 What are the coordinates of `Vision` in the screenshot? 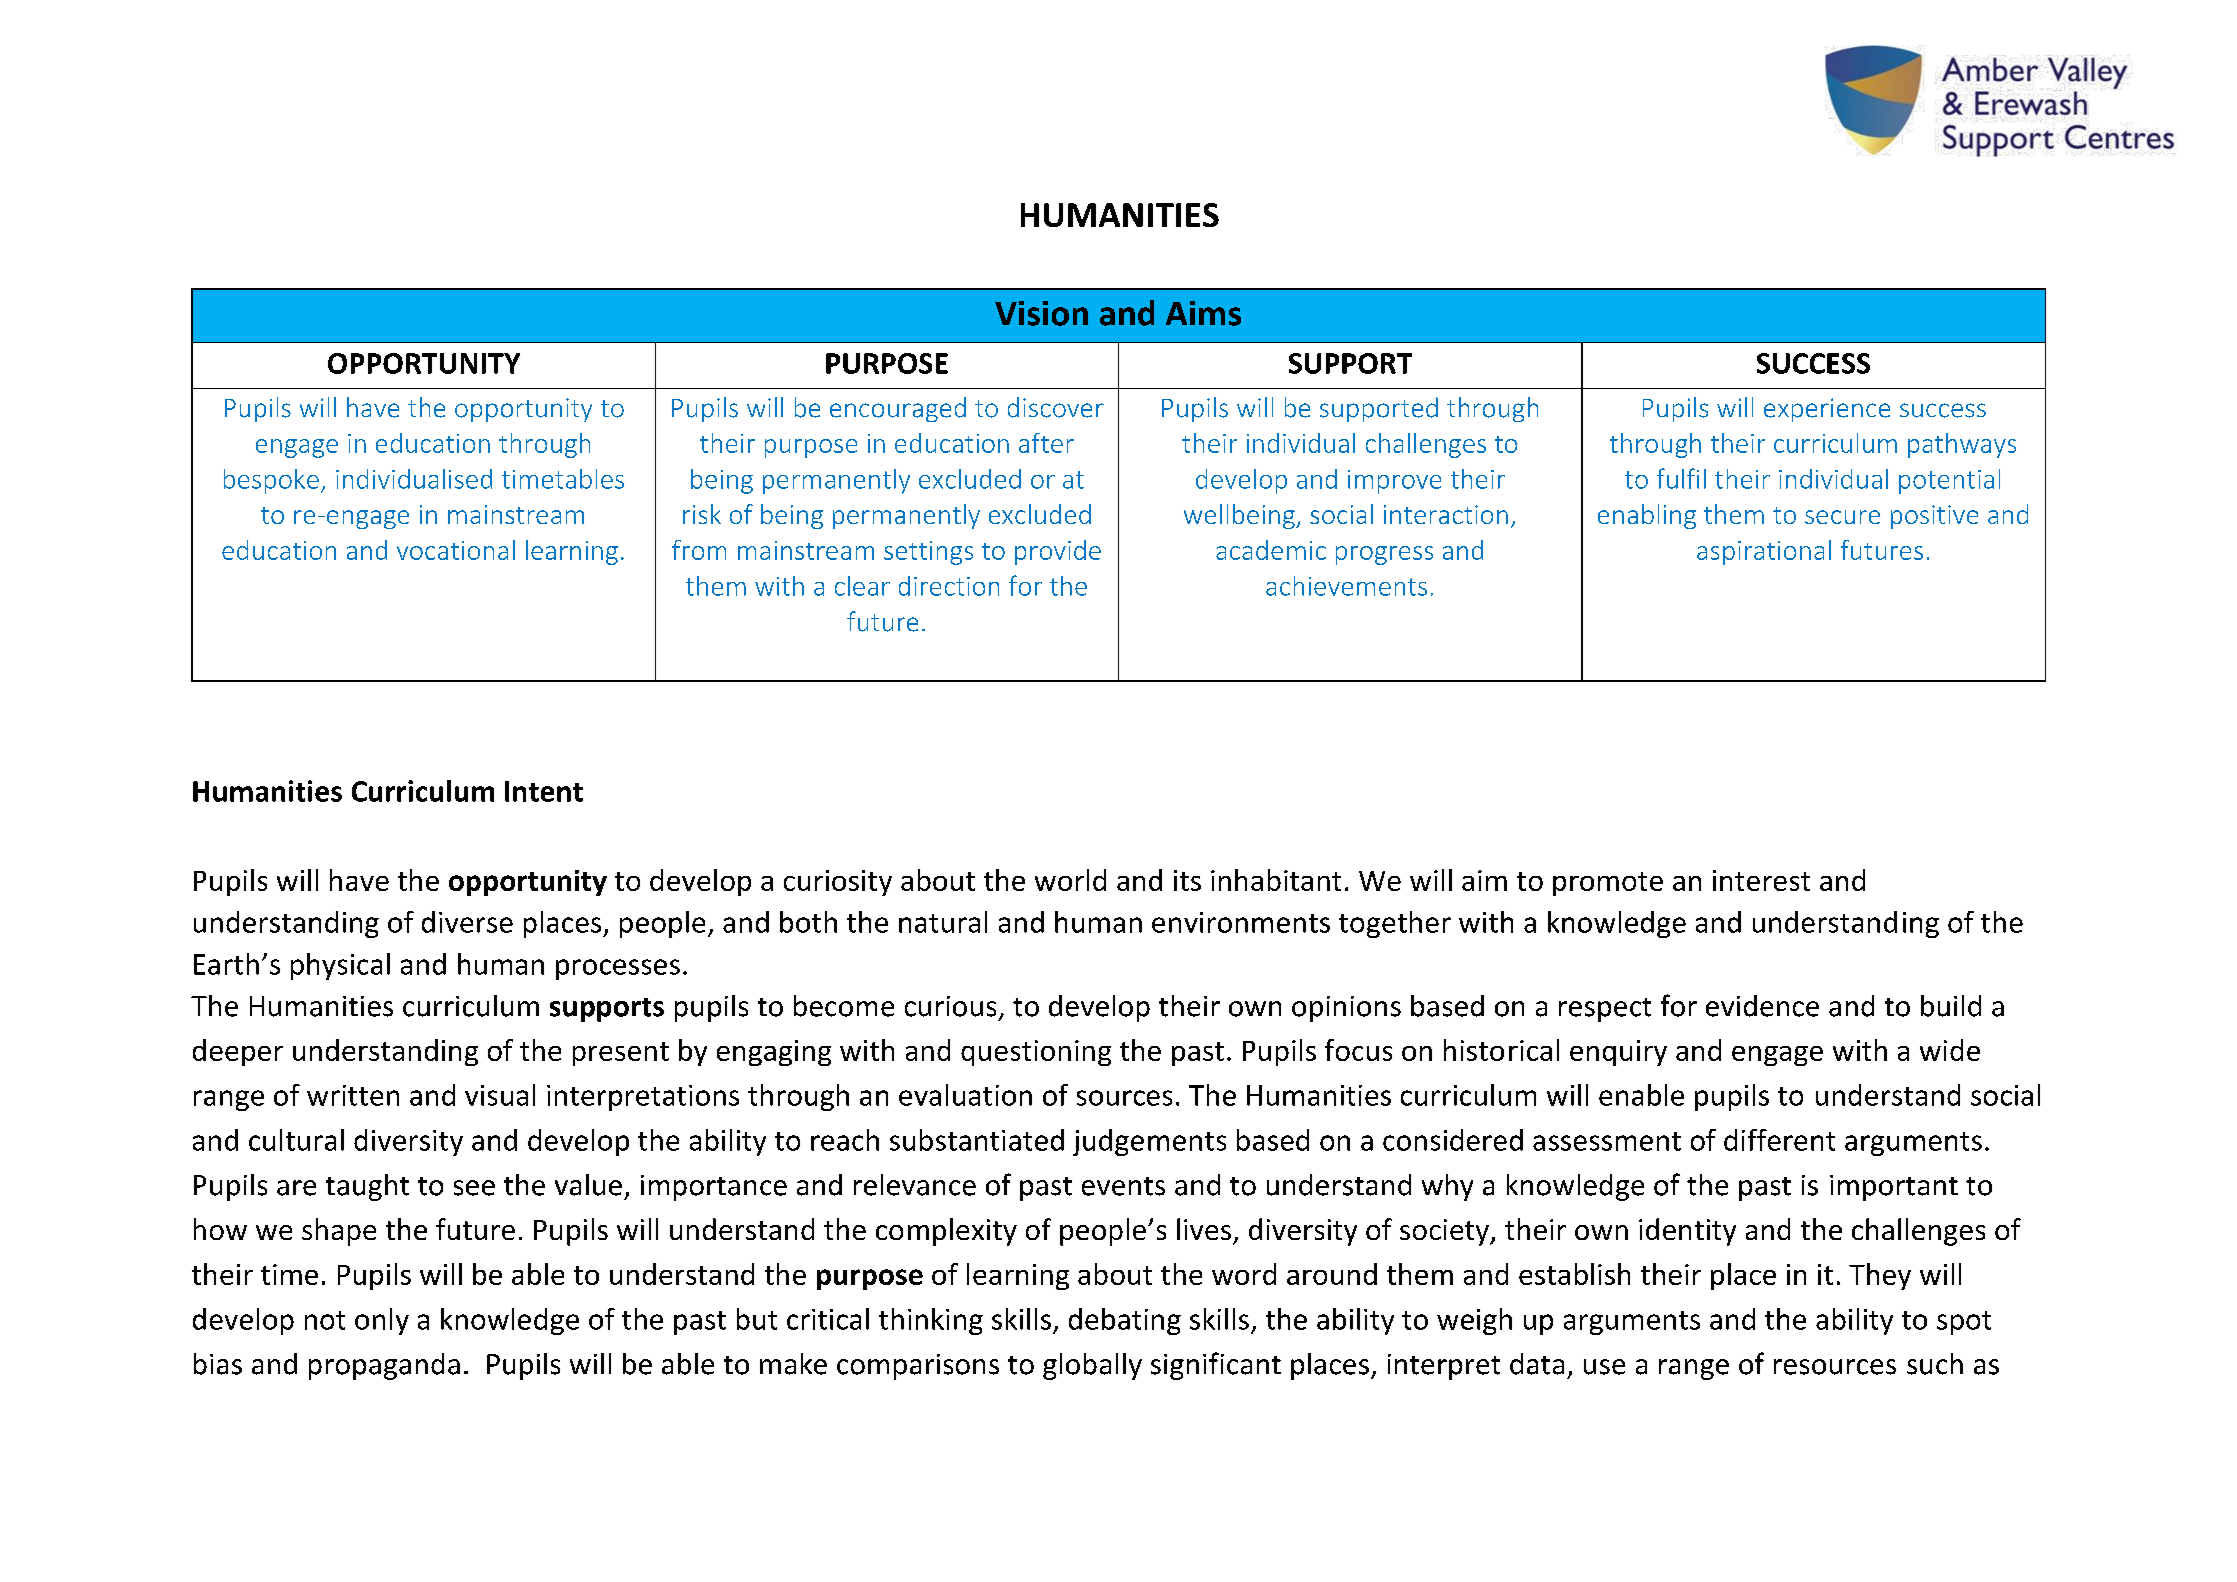 It's located at (1041, 313).
